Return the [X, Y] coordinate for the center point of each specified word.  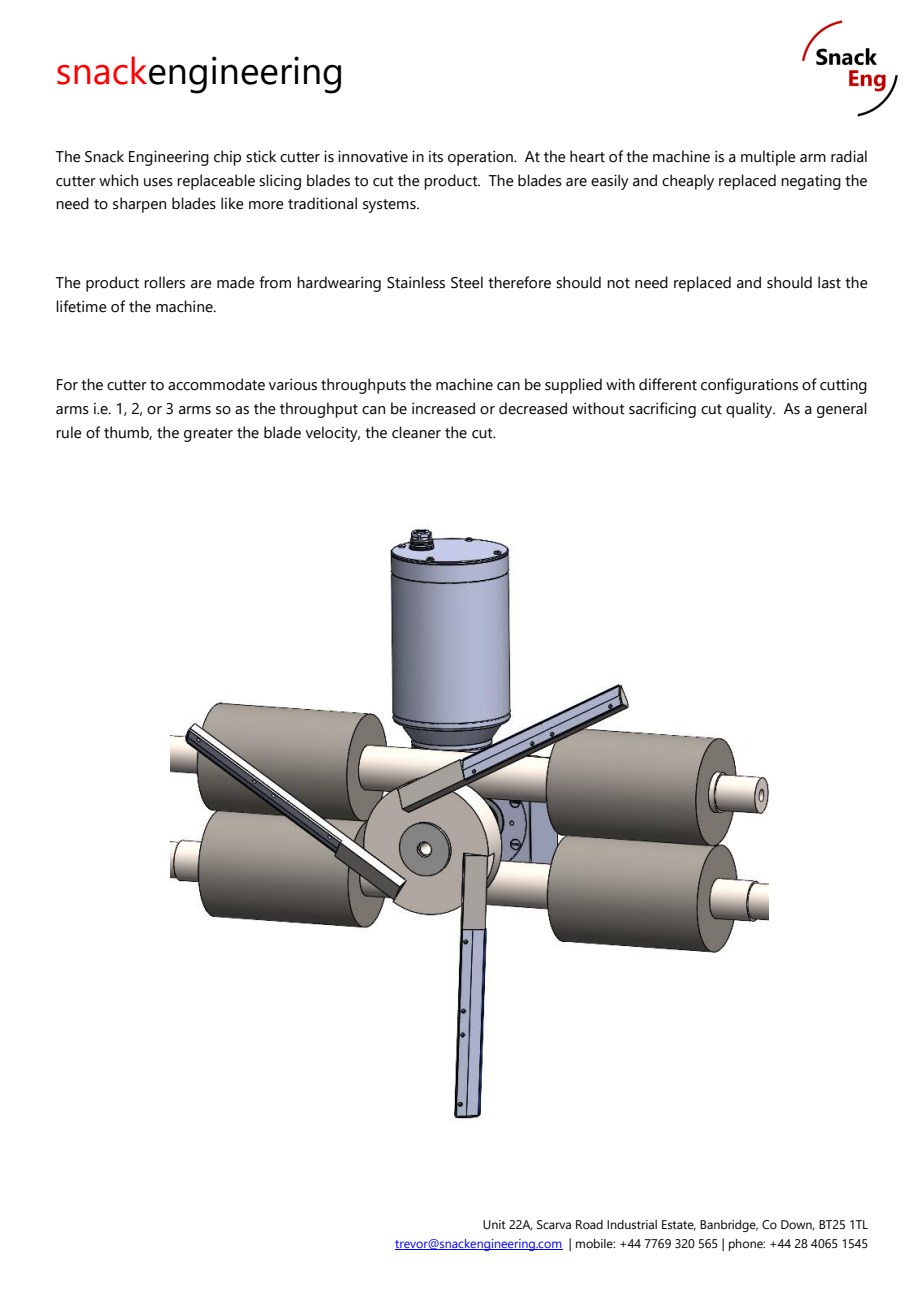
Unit [494, 1224]
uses [158, 182]
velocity [333, 434]
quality [750, 410]
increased [443, 408]
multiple [768, 158]
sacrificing [662, 410]
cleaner [416, 432]
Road [589, 1224]
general [842, 410]
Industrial [632, 1224]
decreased [533, 408]
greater [208, 435]
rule [69, 432]
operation [481, 158]
